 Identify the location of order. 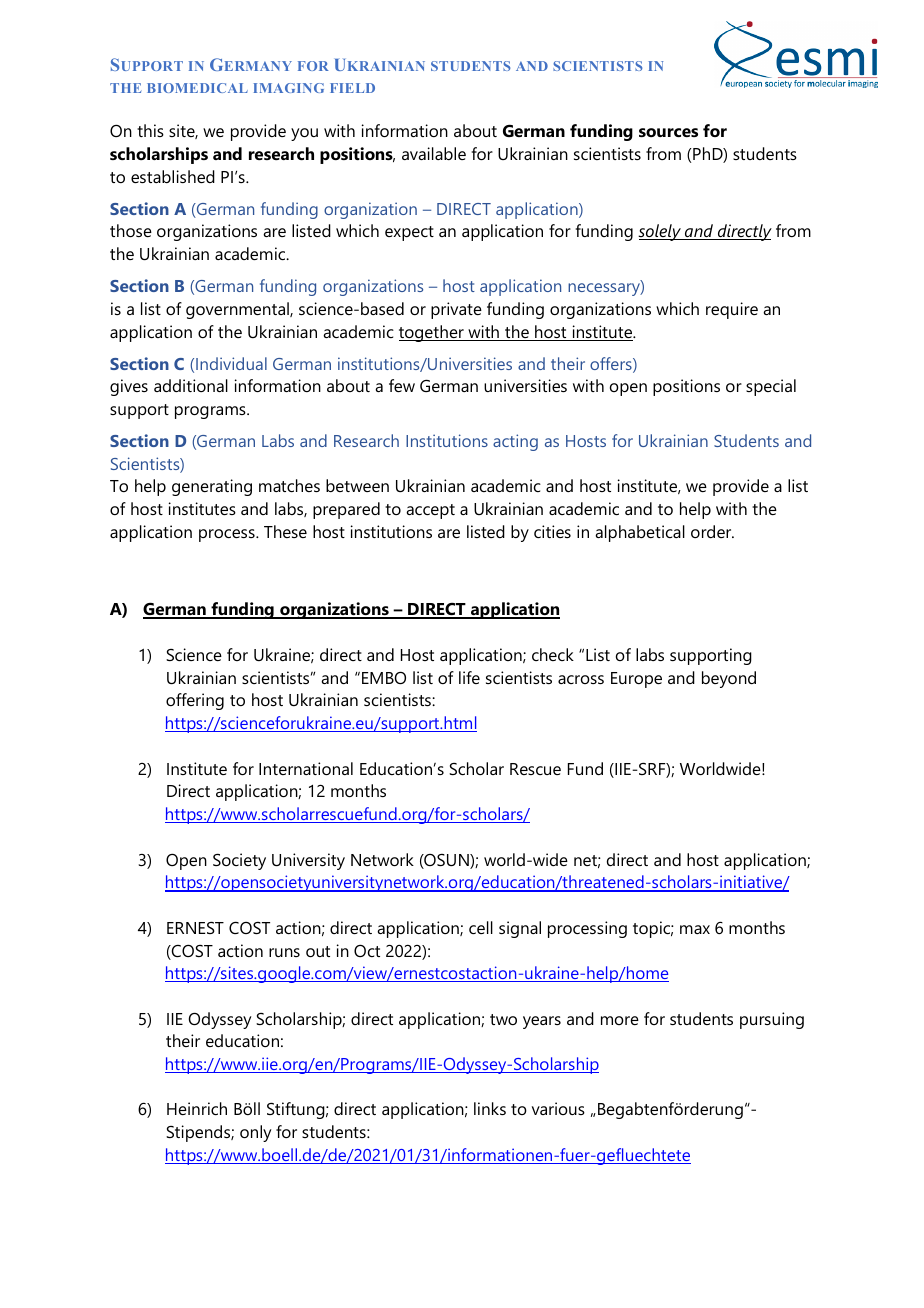
(712, 531).
